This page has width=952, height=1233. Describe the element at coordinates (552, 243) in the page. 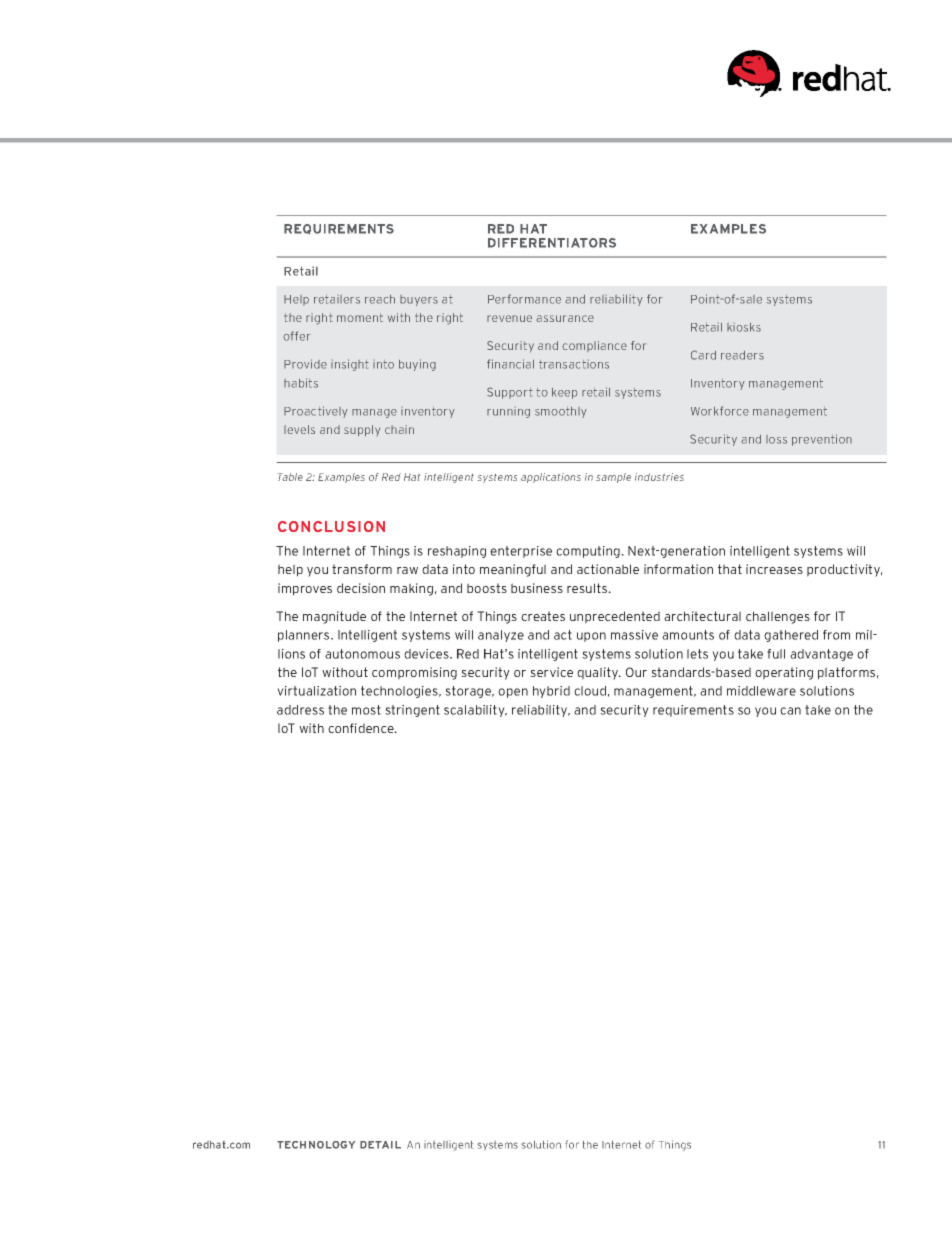

I see `DIFFERENTIATORS` at that location.
